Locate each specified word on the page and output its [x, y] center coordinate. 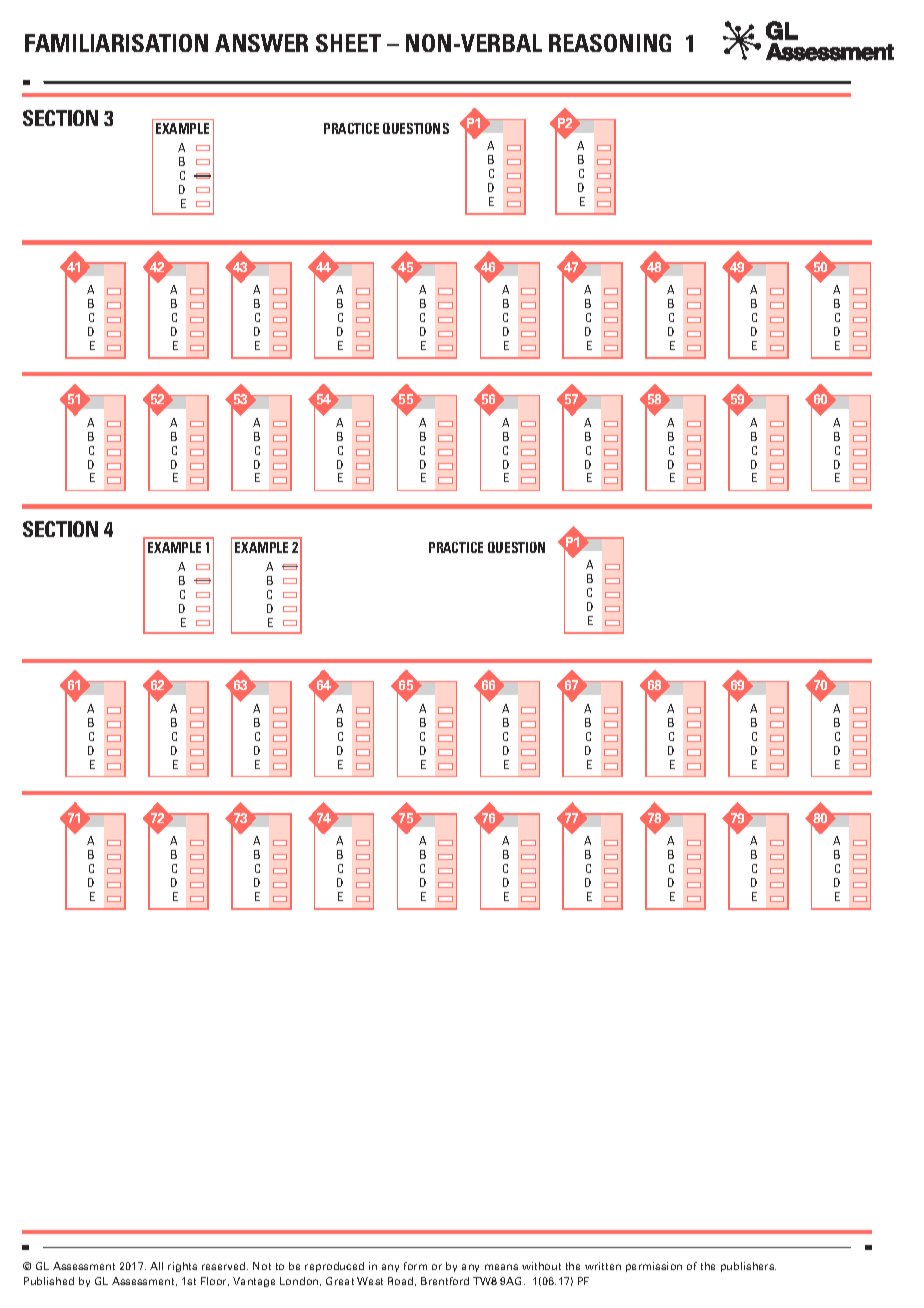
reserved [225, 1266]
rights [182, 1267]
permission [654, 1267]
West [370, 1281]
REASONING [610, 43]
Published [49, 1281]
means [501, 1267]
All [156, 1266]
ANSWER [261, 43]
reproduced [334, 1267]
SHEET [348, 43]
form [415, 1266]
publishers [748, 1267]
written [603, 1266]
